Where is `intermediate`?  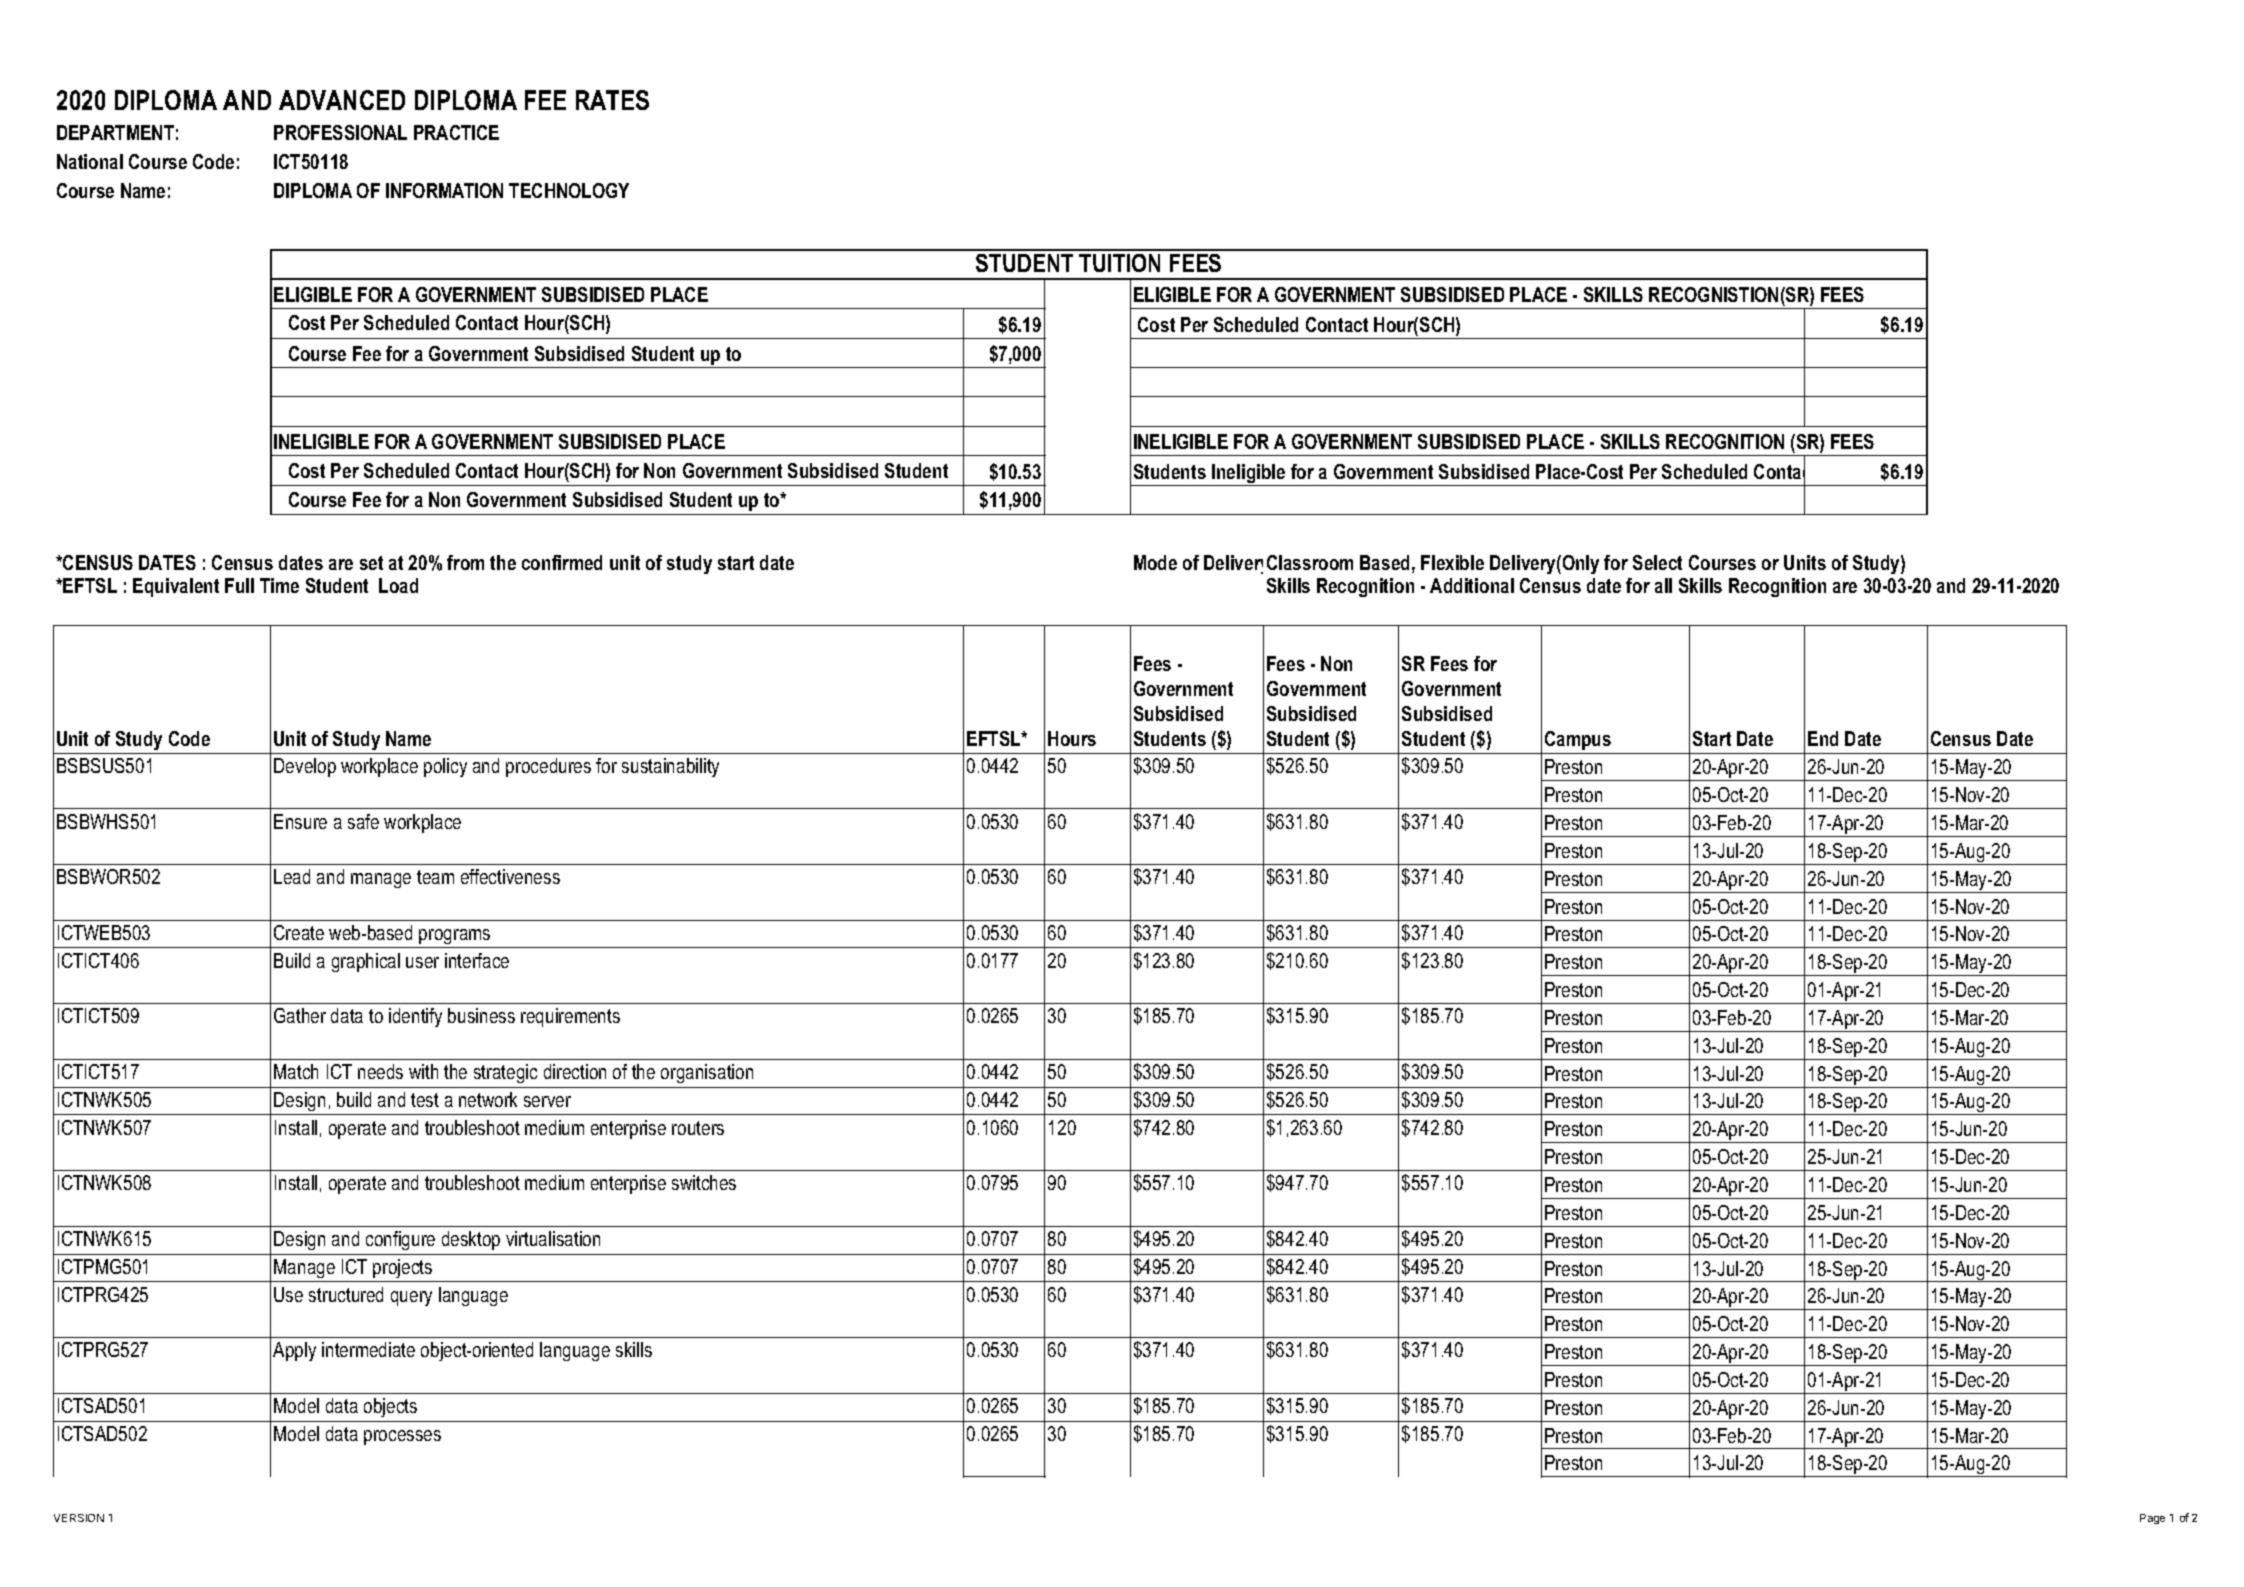 intermediate is located at coordinates (368, 1349).
